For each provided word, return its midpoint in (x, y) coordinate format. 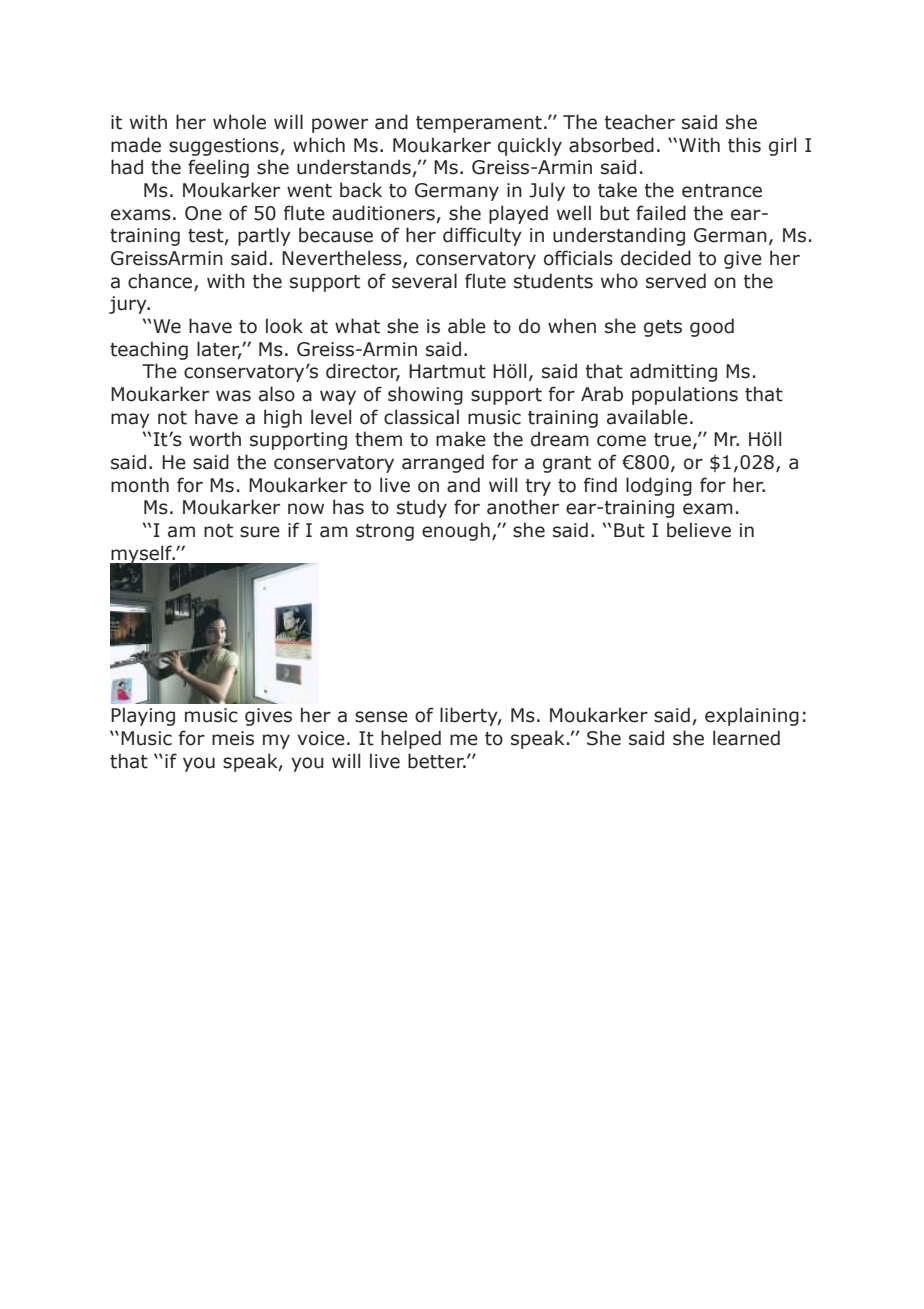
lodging (659, 486)
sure (260, 532)
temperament (479, 124)
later (219, 349)
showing (425, 395)
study (422, 508)
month (140, 485)
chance (161, 281)
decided (656, 258)
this (744, 145)
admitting (673, 372)
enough (456, 531)
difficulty (482, 236)
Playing (143, 716)
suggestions (225, 147)
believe (699, 530)
